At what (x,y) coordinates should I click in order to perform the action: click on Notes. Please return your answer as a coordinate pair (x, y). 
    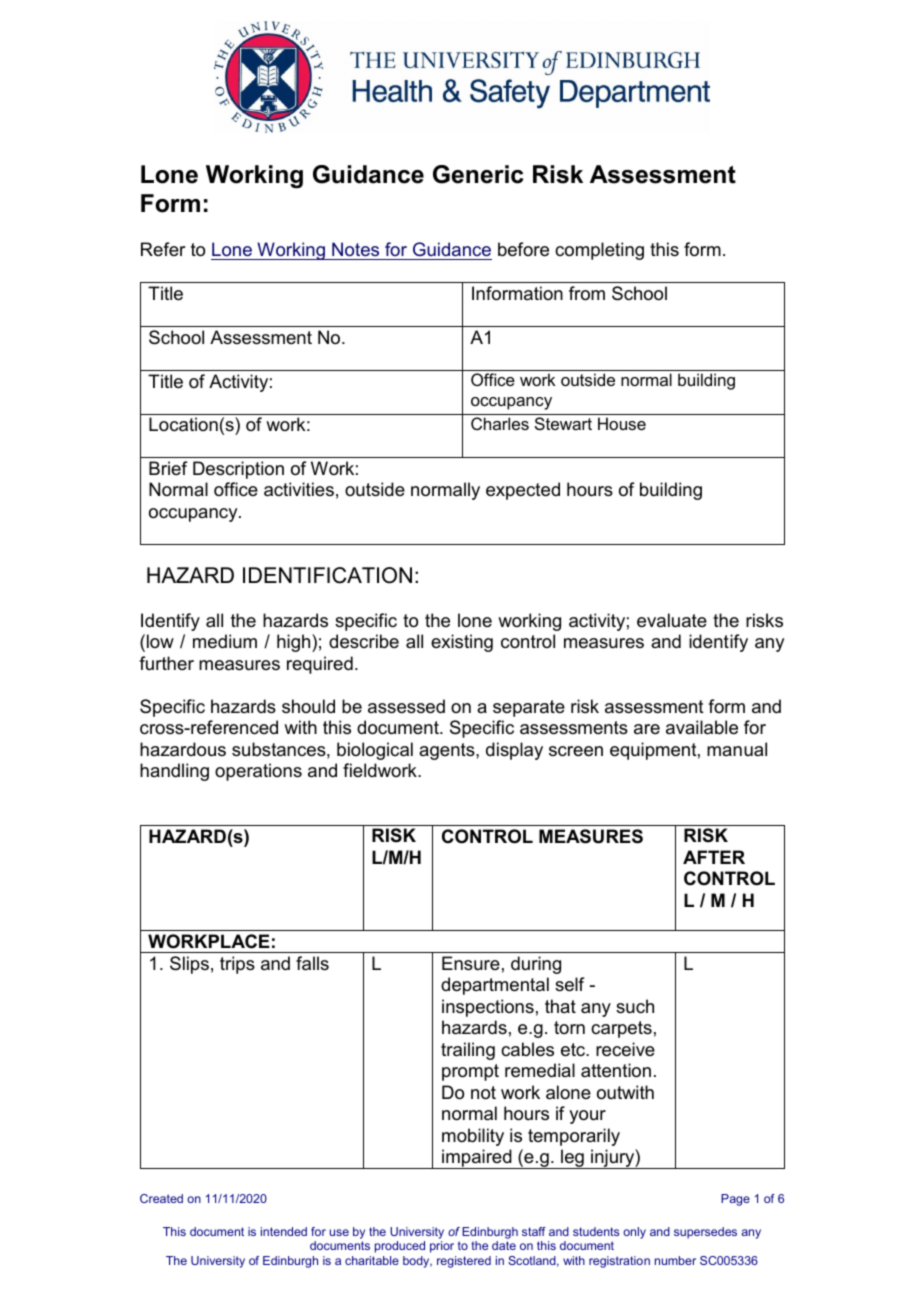
    Looking at the image, I should click on (355, 249).
